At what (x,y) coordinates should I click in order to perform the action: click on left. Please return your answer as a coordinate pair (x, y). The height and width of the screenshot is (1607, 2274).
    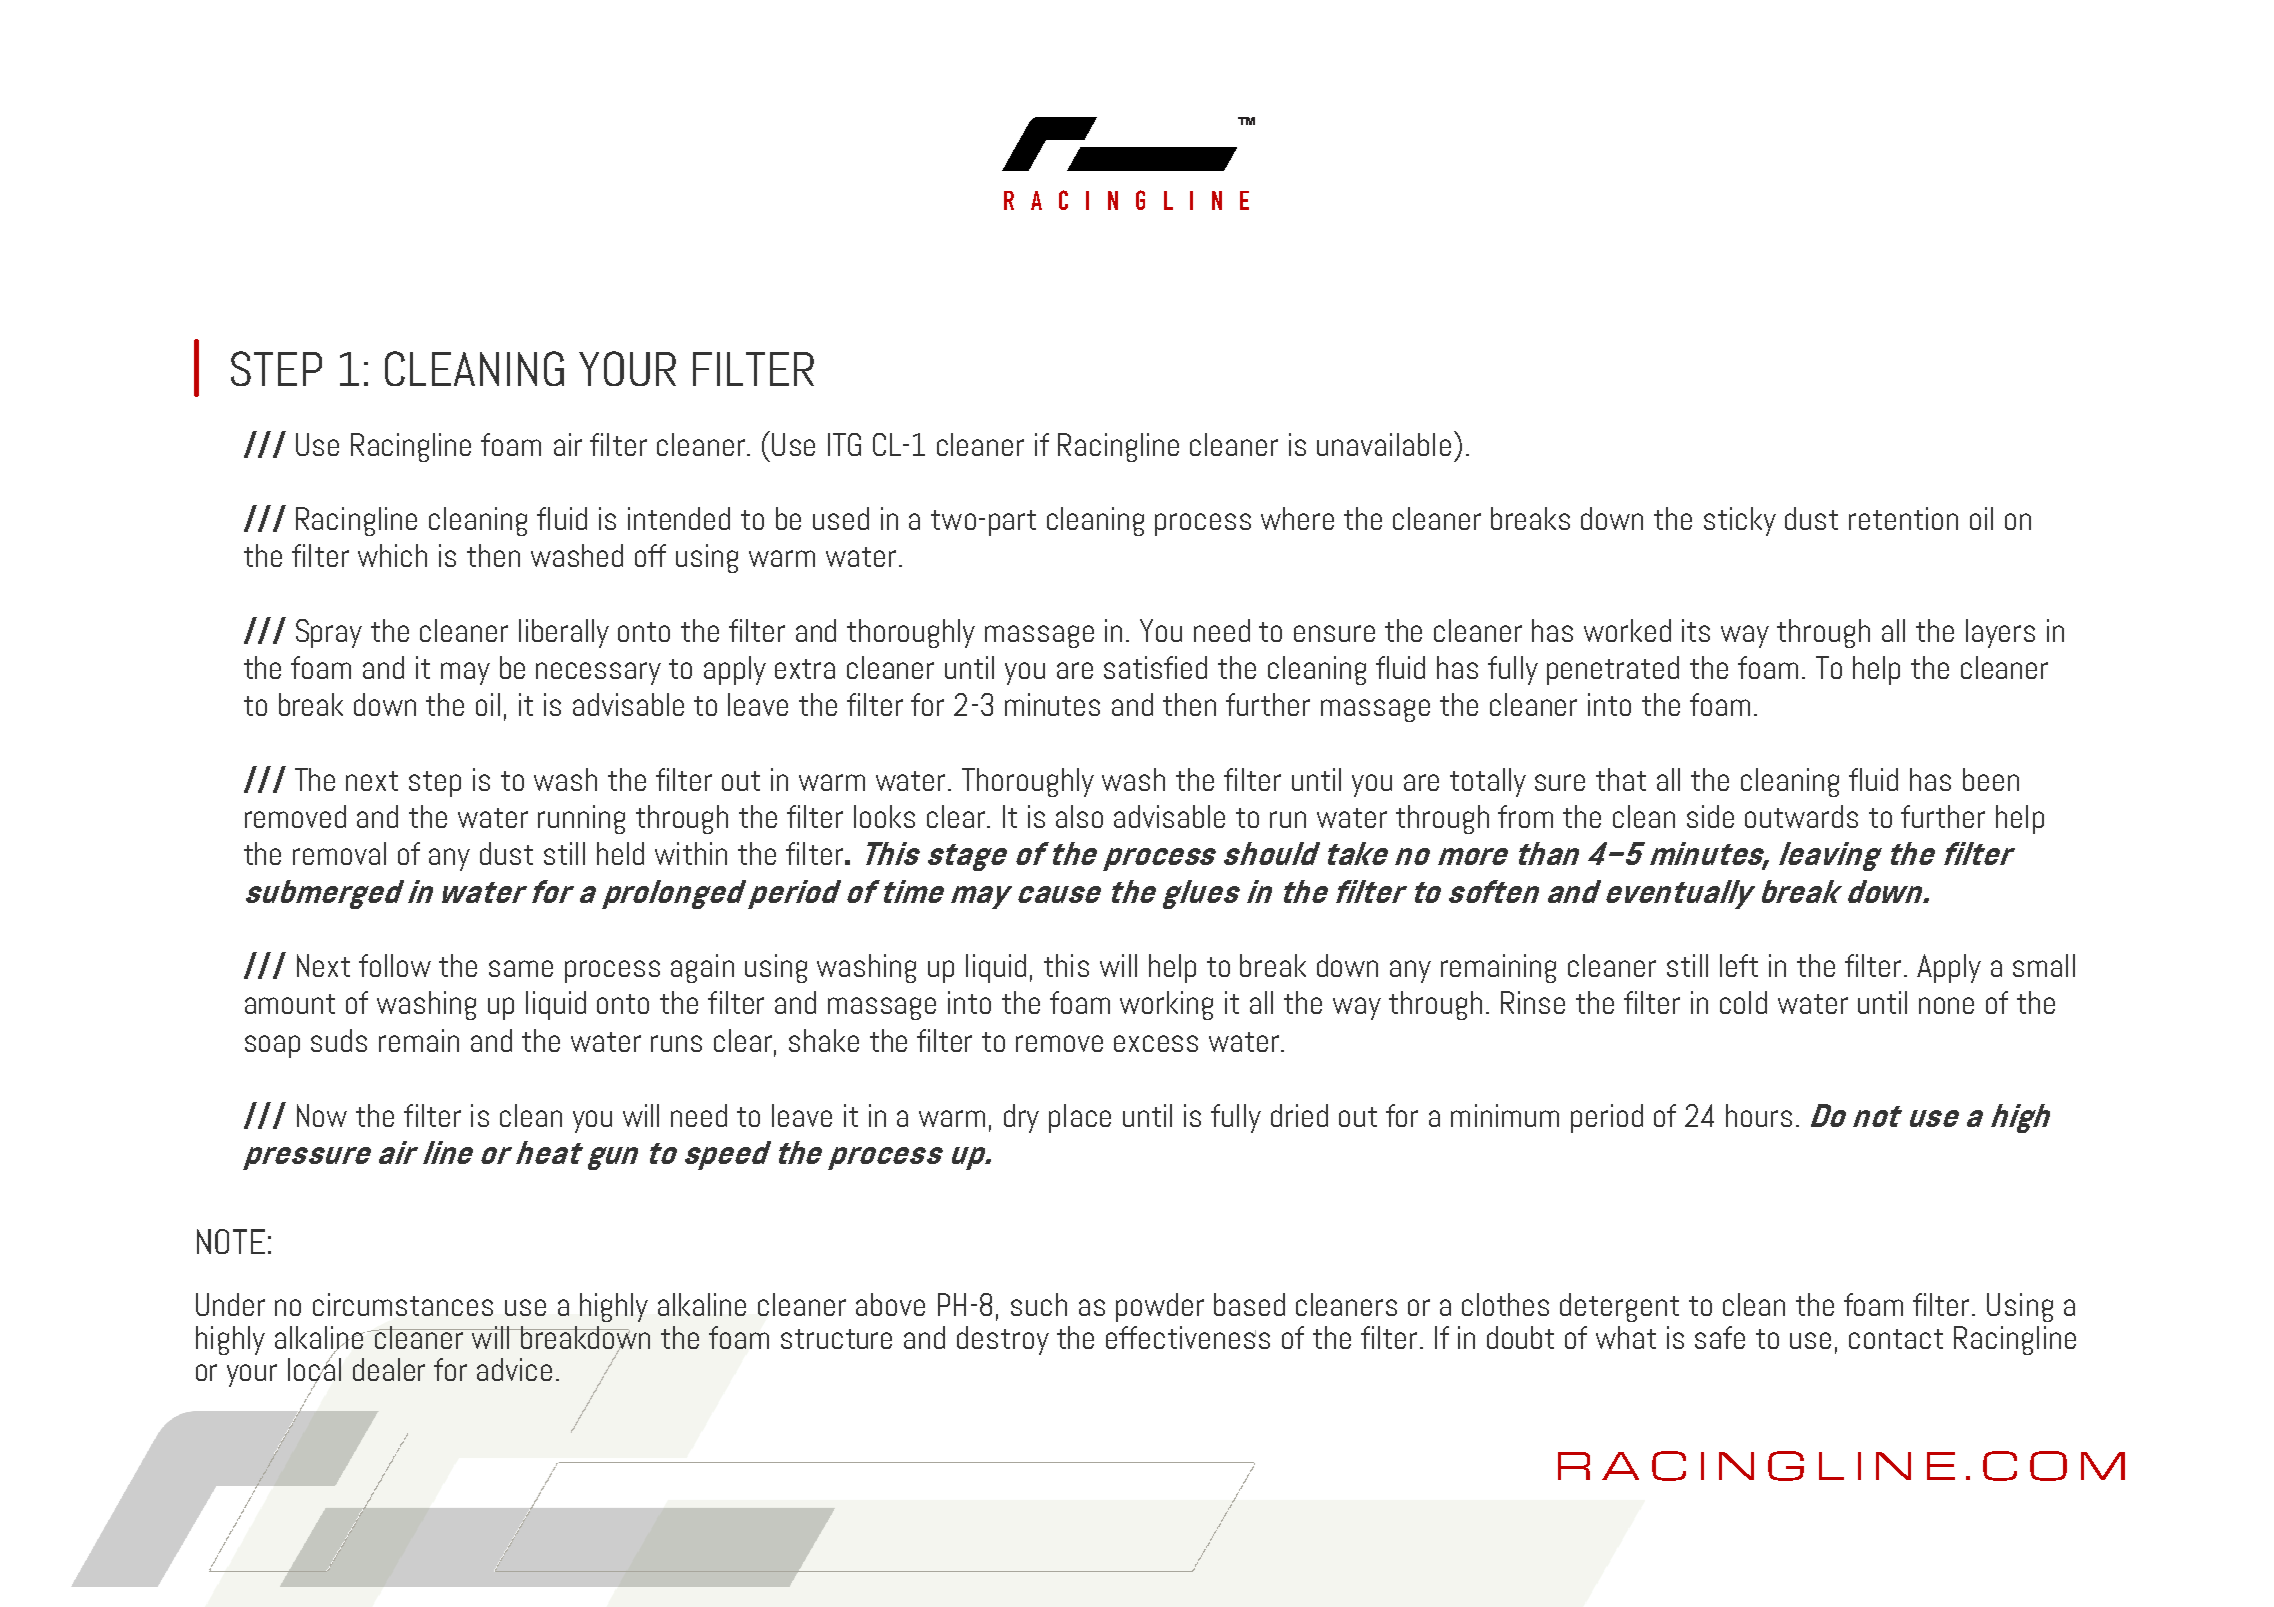
    Looking at the image, I should click on (1739, 965).
